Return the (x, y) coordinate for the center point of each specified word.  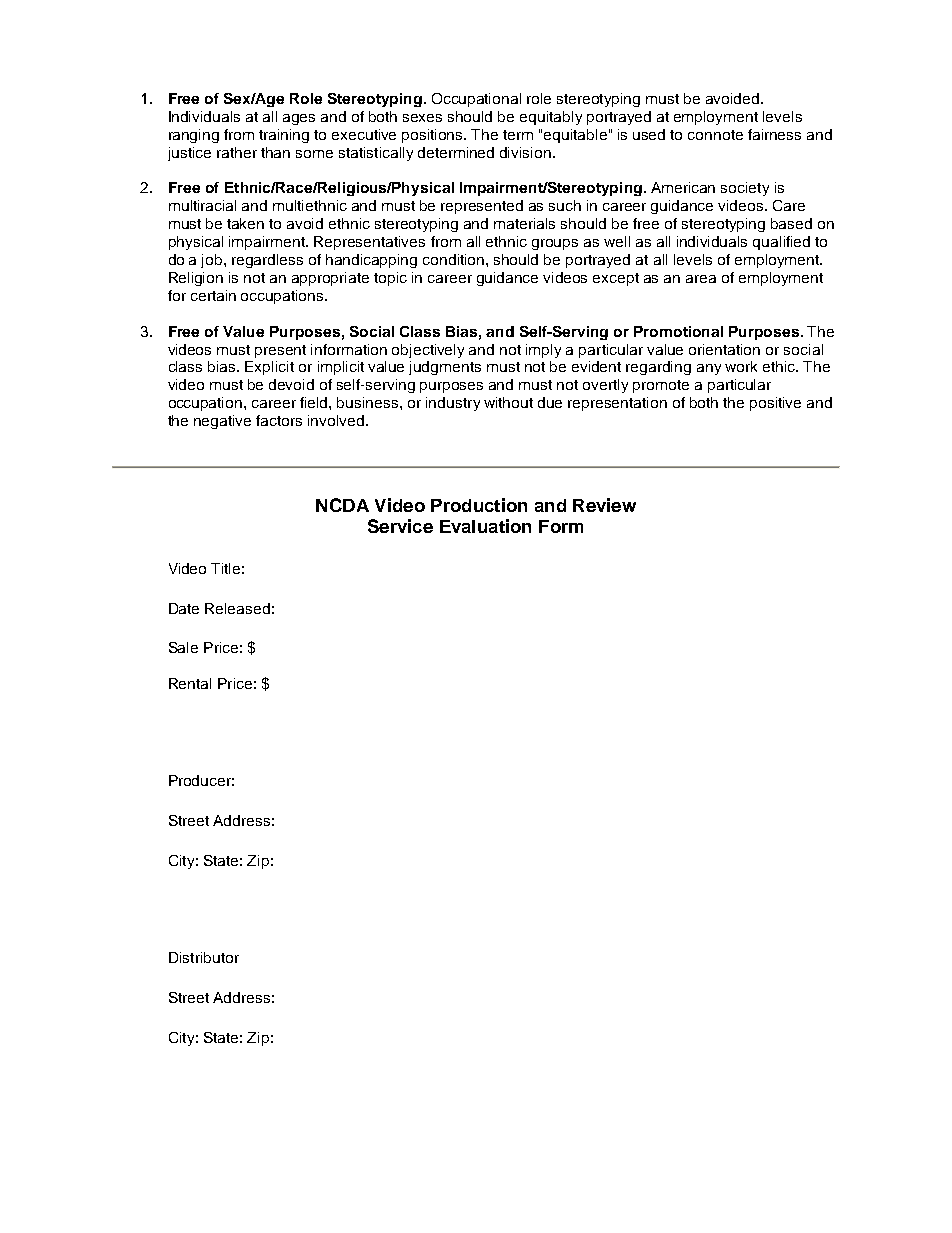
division (525, 152)
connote (715, 135)
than (275, 152)
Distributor (204, 957)
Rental (190, 683)
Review (604, 505)
